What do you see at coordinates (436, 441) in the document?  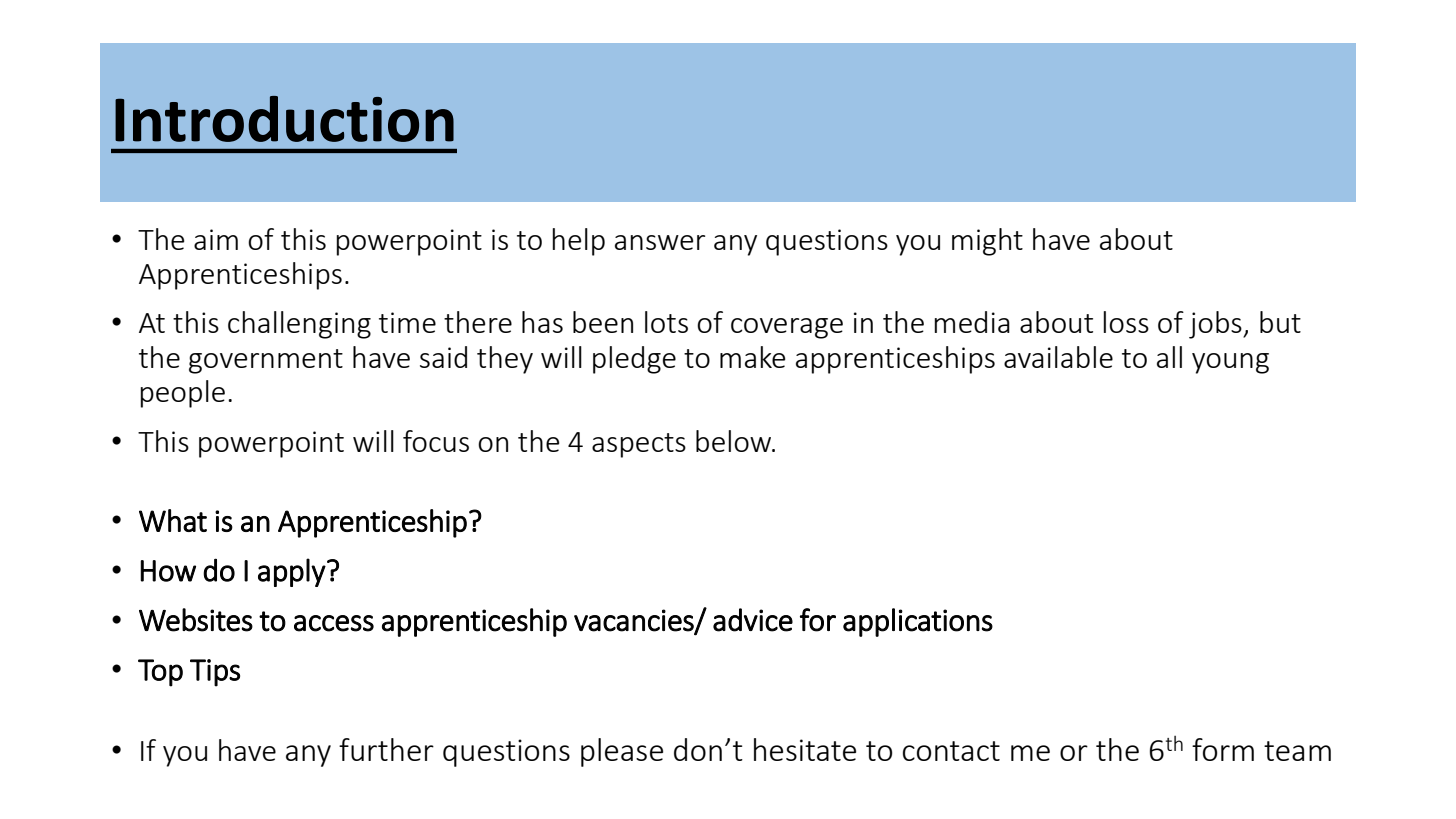 I see `focus` at bounding box center [436, 441].
